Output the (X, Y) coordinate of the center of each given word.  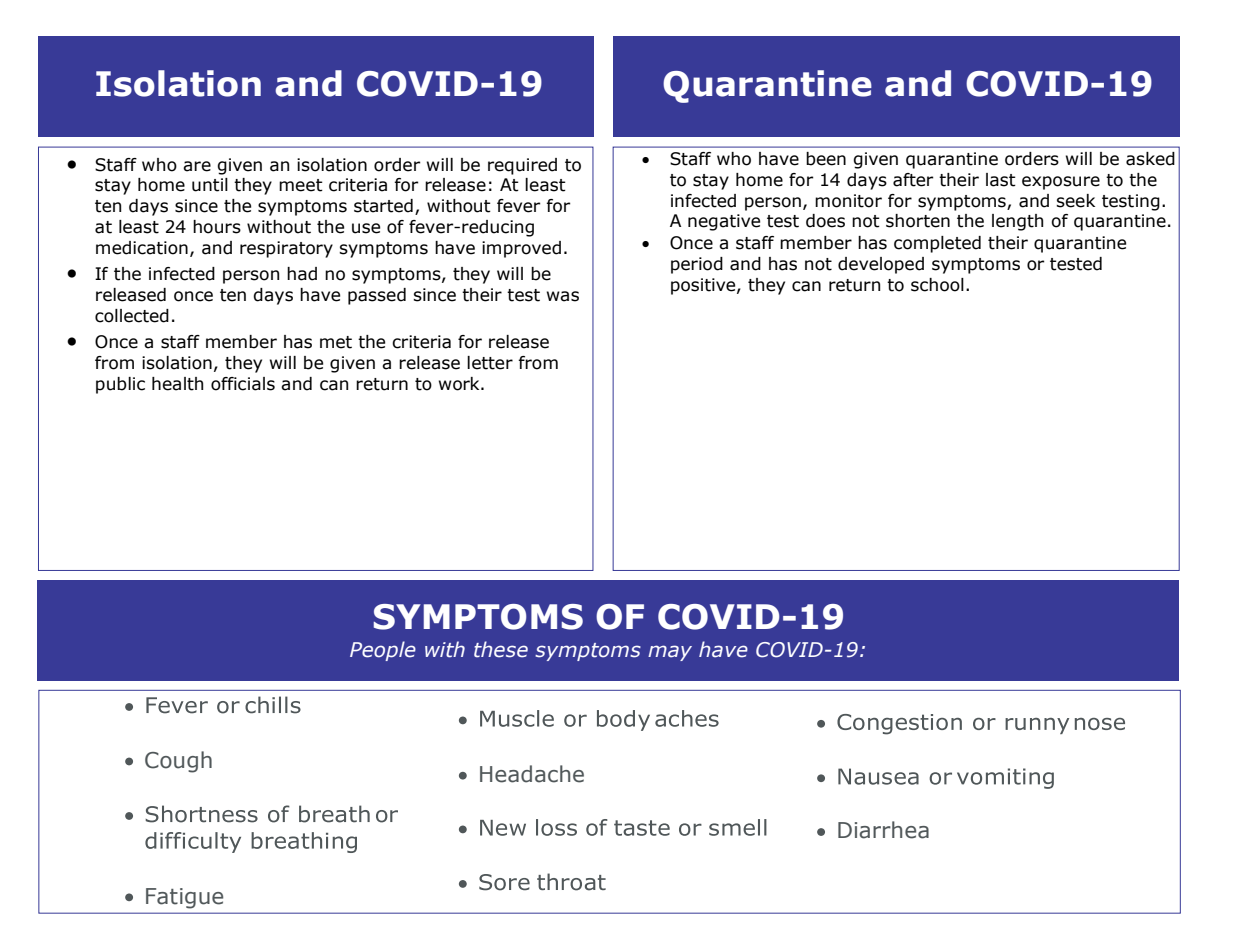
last (1001, 180)
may (670, 653)
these (501, 649)
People (383, 651)
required (522, 166)
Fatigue (184, 898)
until (210, 185)
